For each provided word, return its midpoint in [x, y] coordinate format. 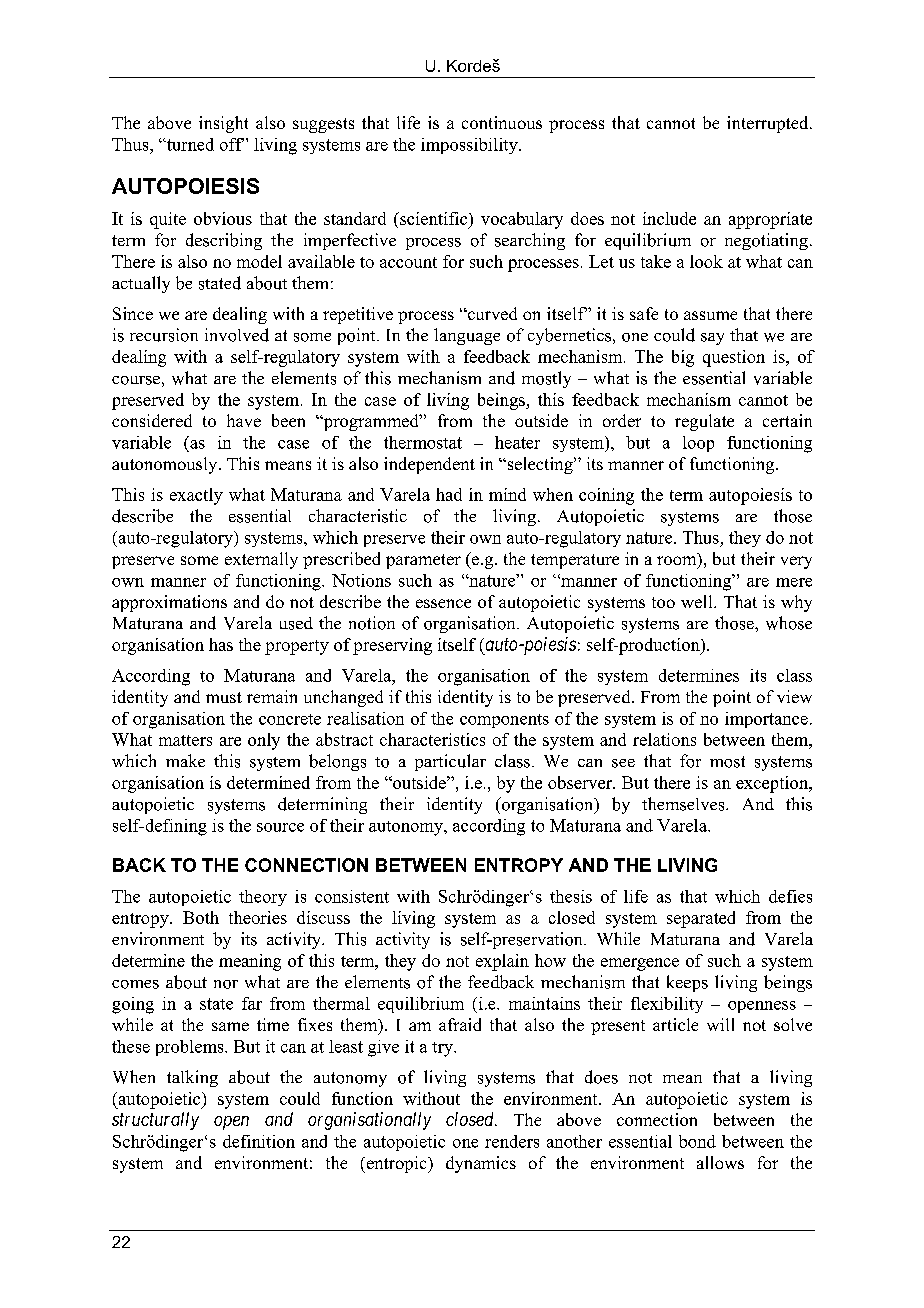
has [221, 644]
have [244, 420]
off [232, 144]
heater [517, 442]
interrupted [769, 124]
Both [201, 917]
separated [701, 919]
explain [502, 962]
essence [443, 603]
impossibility [470, 146]
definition [259, 1141]
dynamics [481, 1164]
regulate [704, 422]
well [698, 601]
